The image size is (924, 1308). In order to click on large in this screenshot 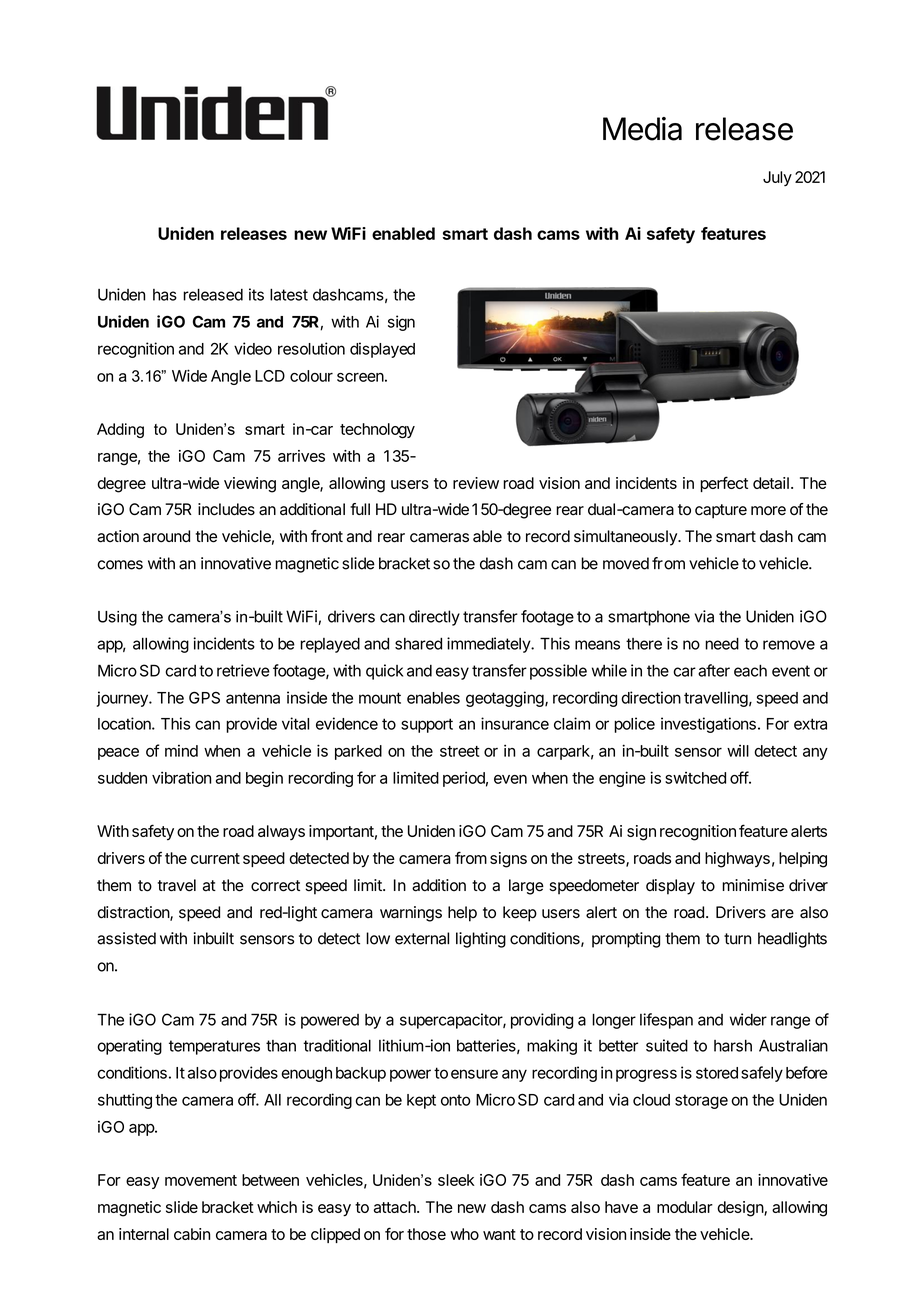, I will do `click(526, 887)`.
